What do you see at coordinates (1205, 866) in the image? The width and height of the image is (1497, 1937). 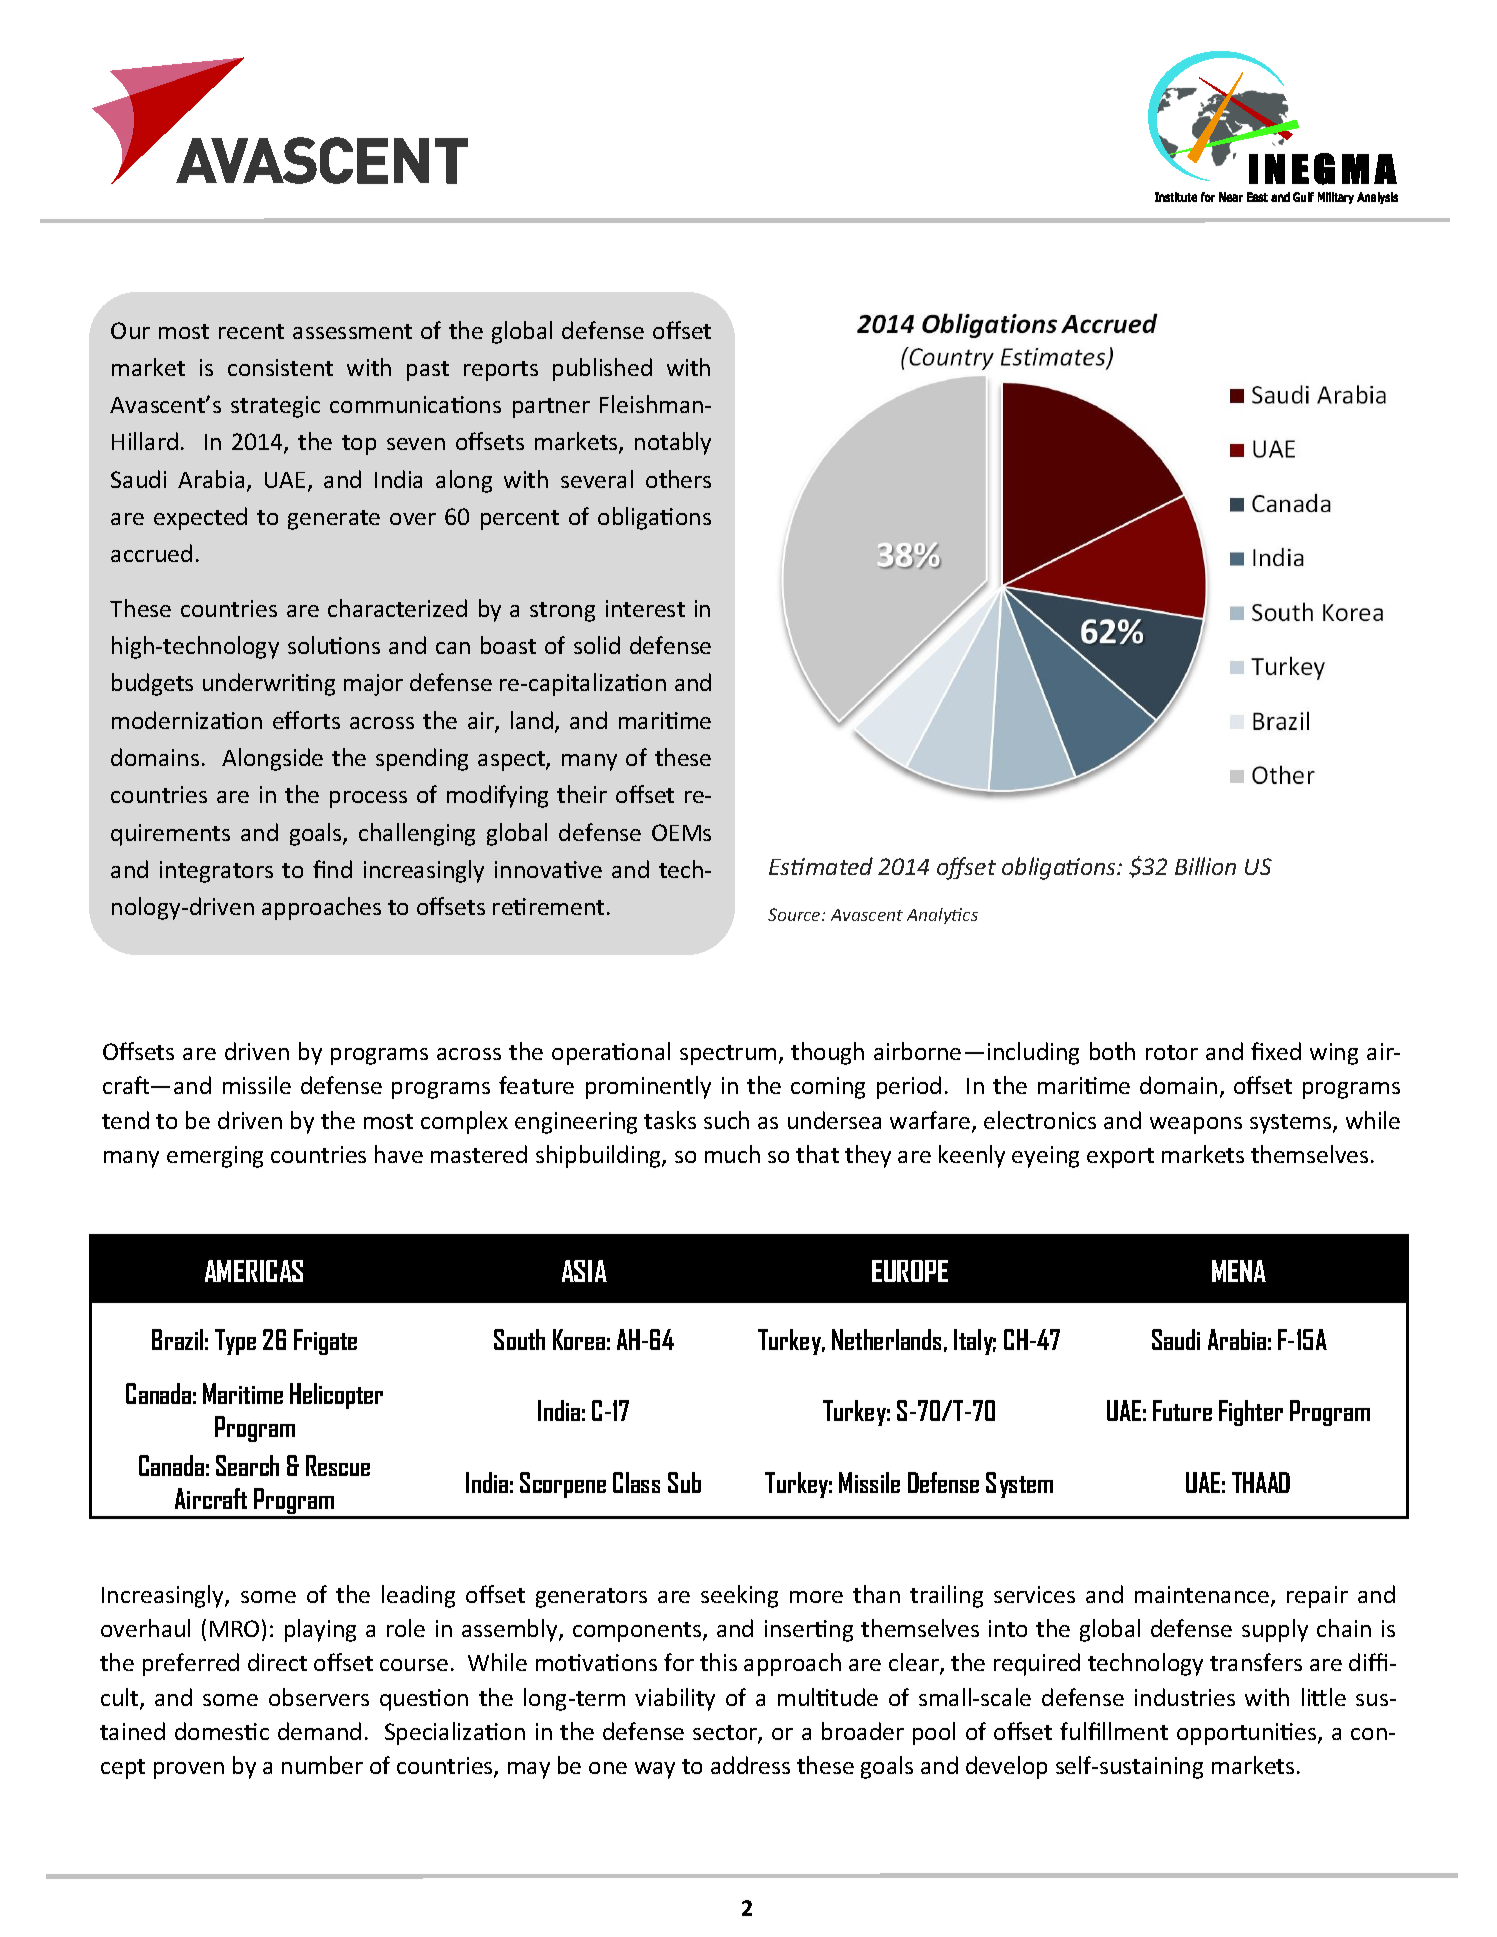 I see `Billion` at bounding box center [1205, 866].
